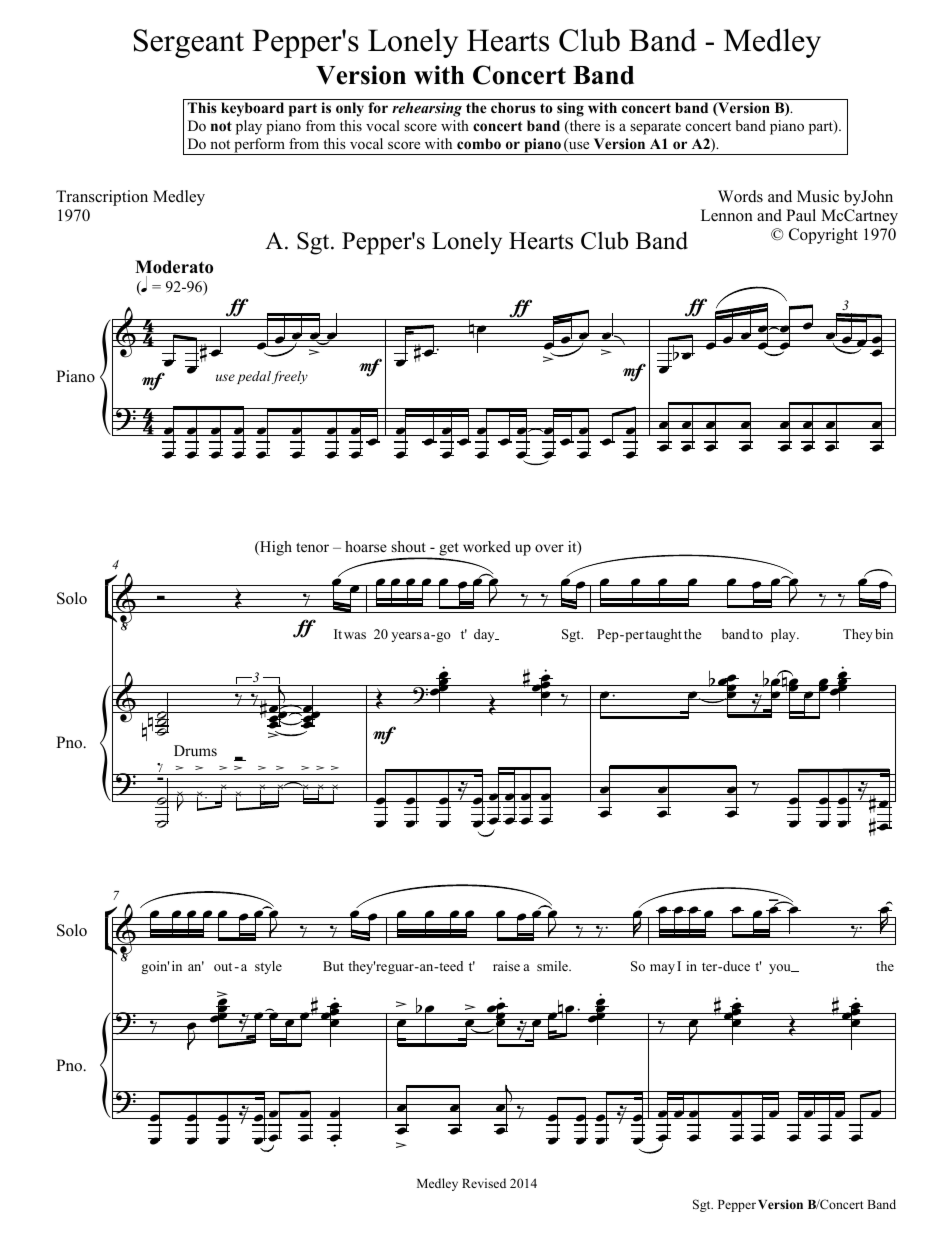 This screenshot has width=952, height=1233. Describe the element at coordinates (484, 1183) in the screenshot. I see `Revised` at that location.
